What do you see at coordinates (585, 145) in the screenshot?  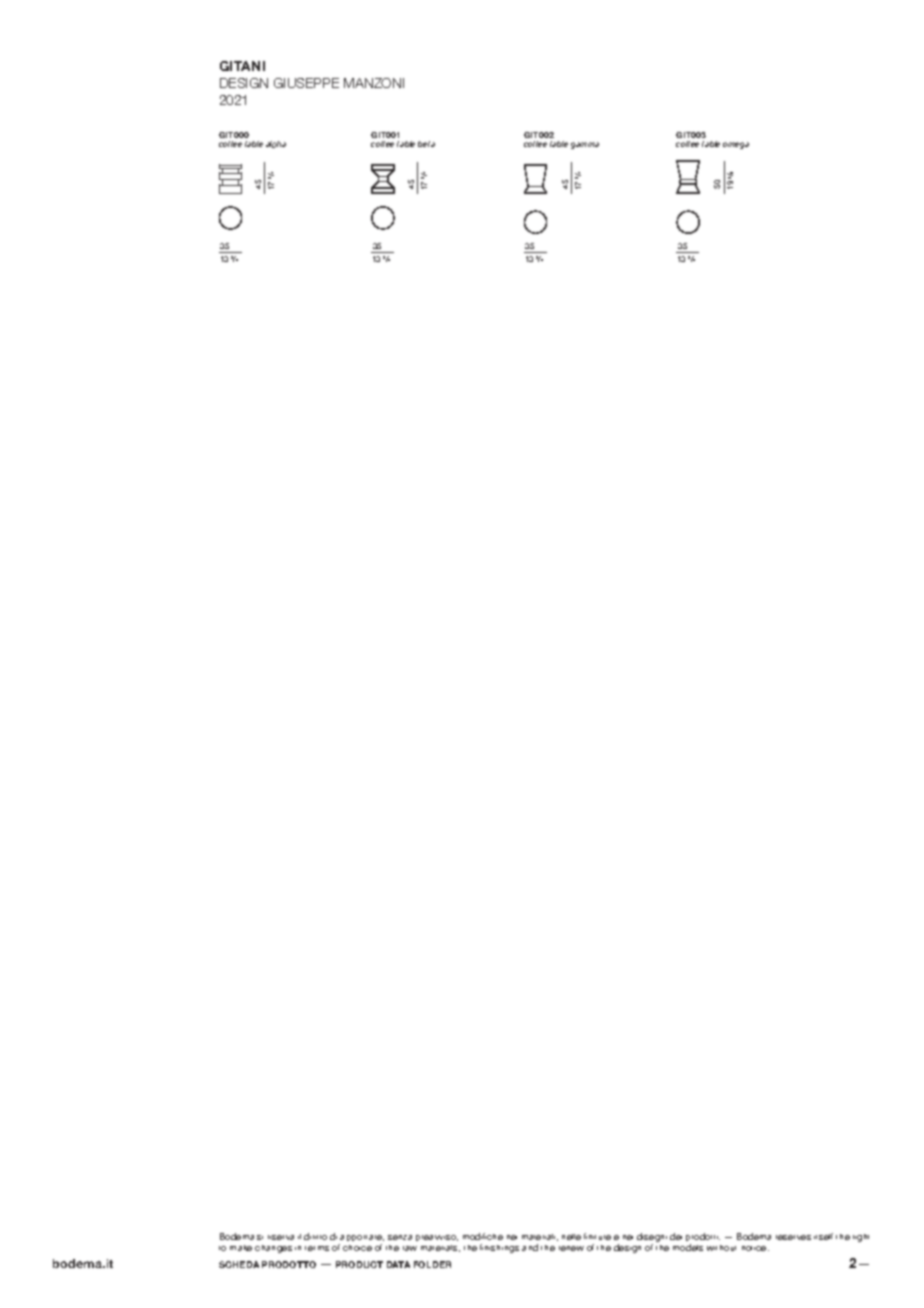 I see `gamma` at bounding box center [585, 145].
